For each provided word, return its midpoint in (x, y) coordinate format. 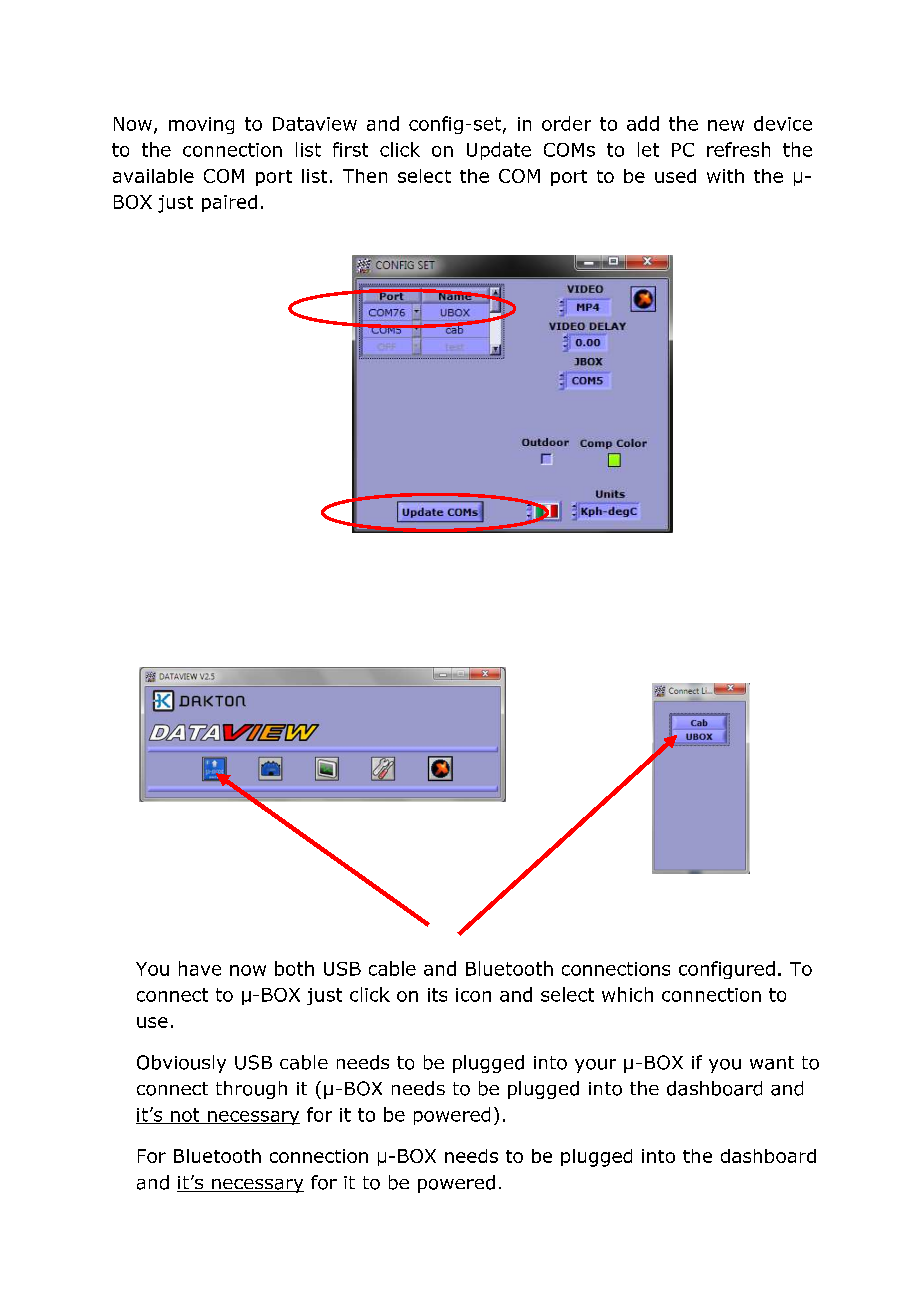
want (772, 1063)
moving (201, 125)
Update (499, 151)
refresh (738, 149)
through (251, 1090)
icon (473, 995)
